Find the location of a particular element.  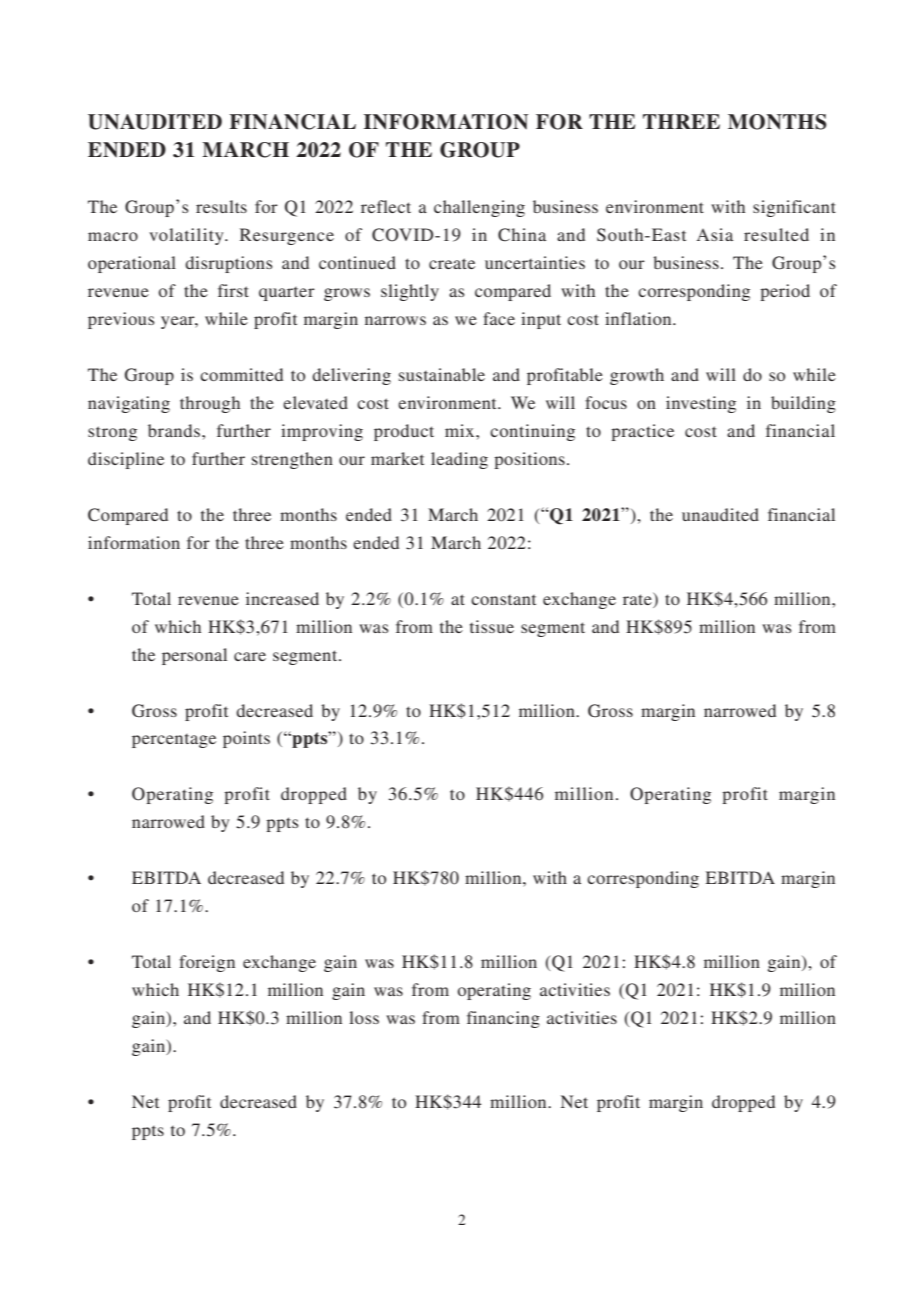

mix is located at coordinates (461, 430).
